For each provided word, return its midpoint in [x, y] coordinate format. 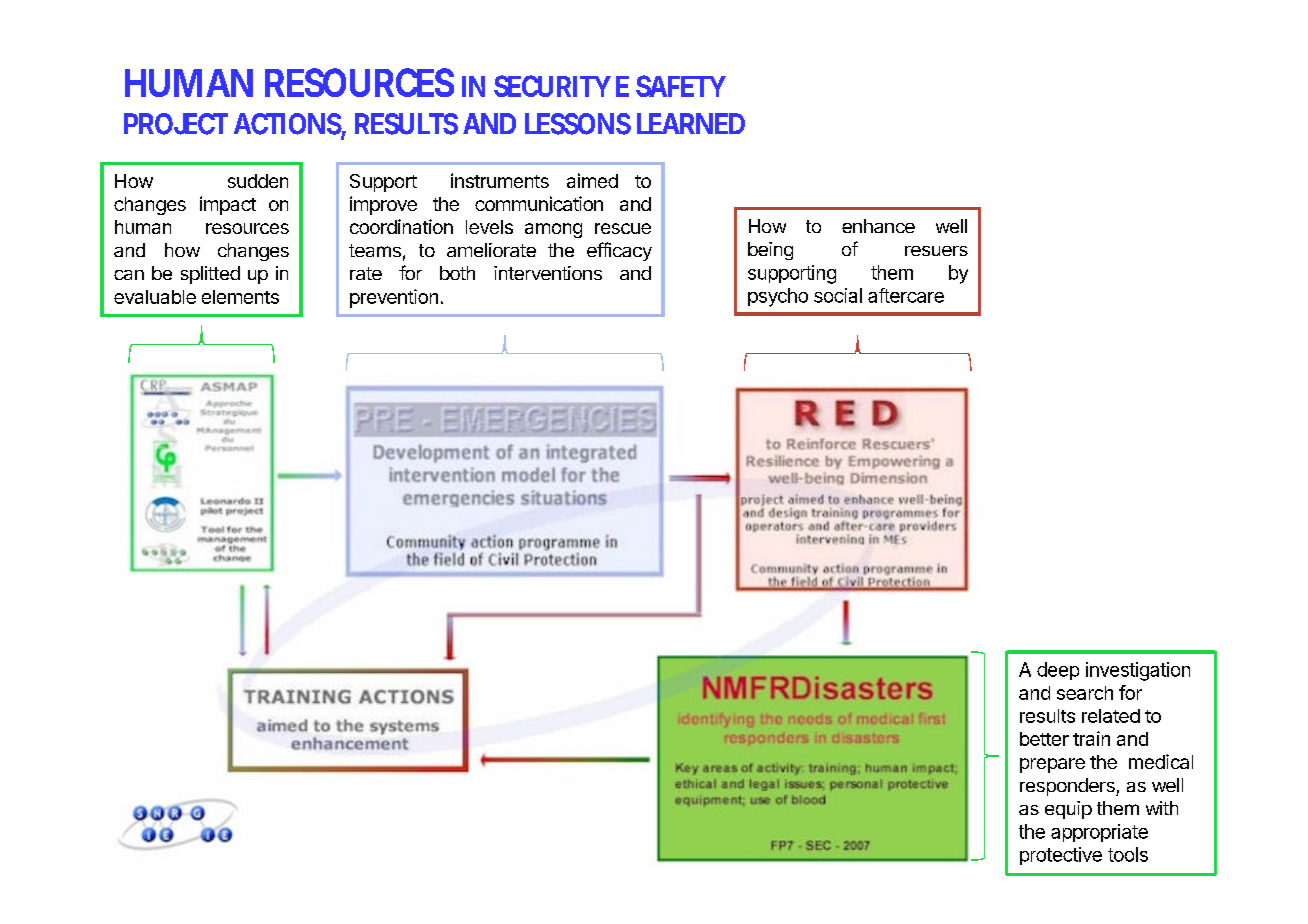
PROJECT [176, 124]
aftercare [906, 295]
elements [240, 297]
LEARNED [691, 123]
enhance [878, 226]
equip [1068, 810]
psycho [778, 297]
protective [1061, 856]
